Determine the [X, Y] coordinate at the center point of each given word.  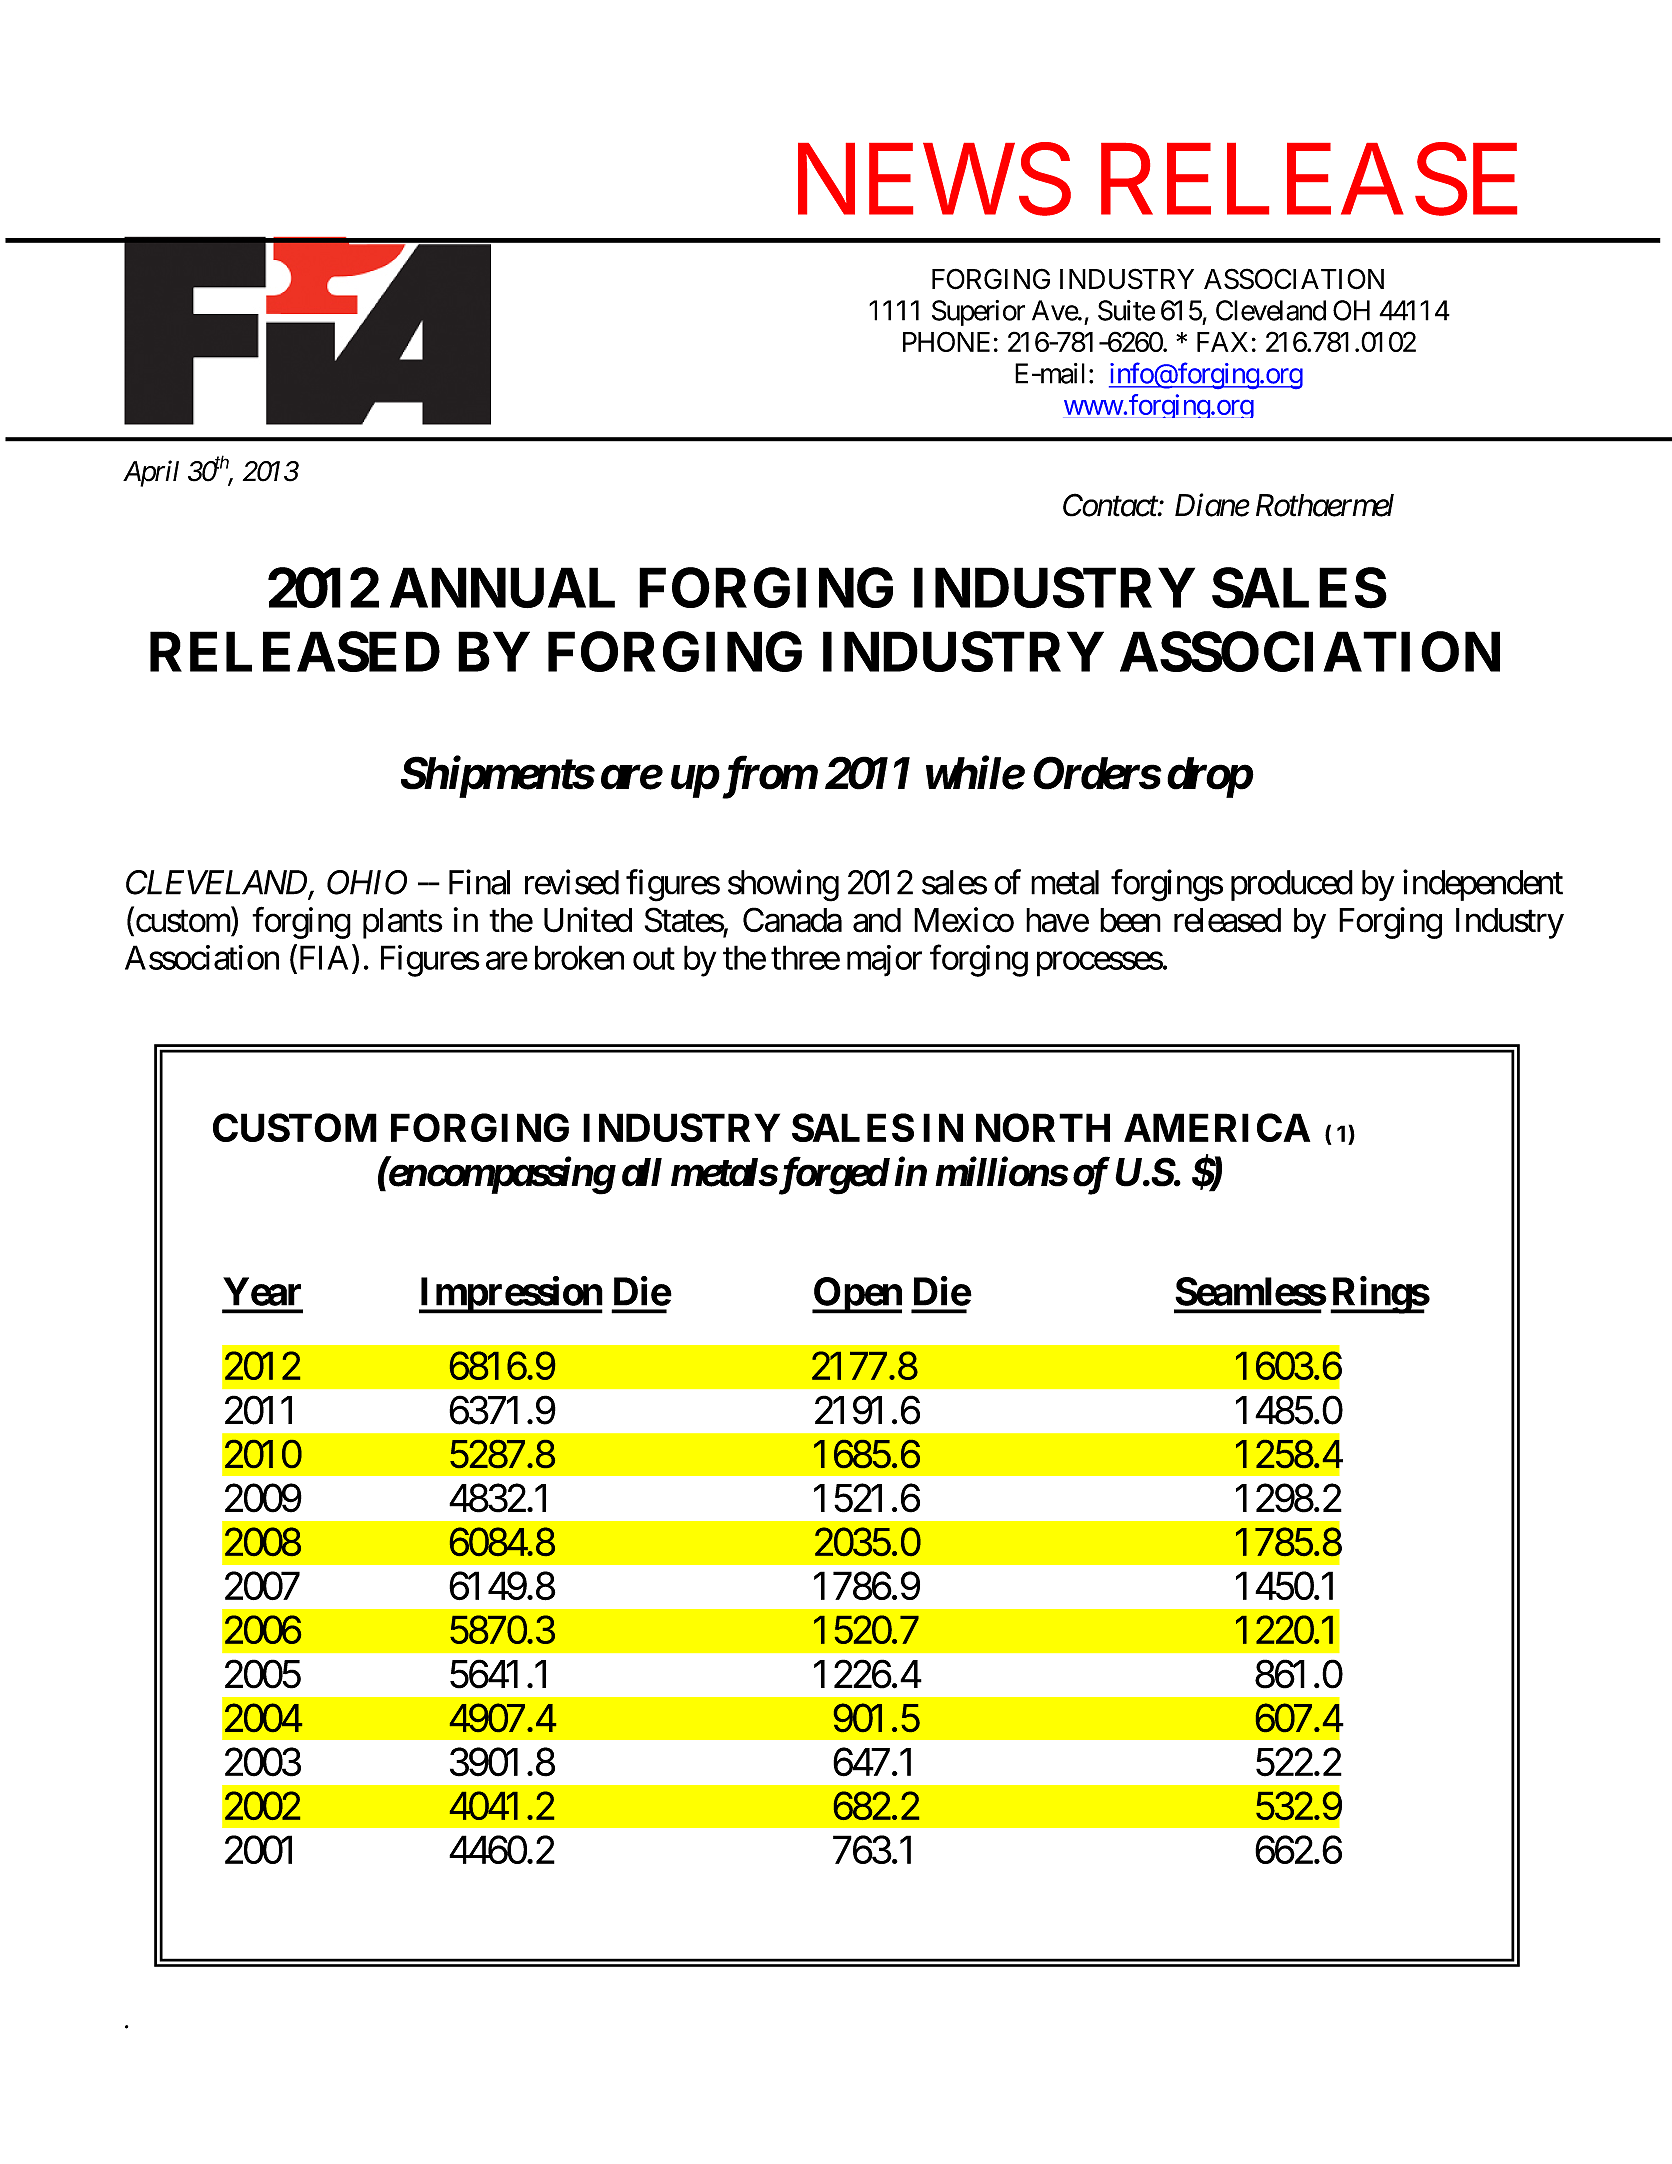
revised [572, 882]
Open [857, 1295]
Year [262, 1291]
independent [1483, 885]
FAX [1222, 342]
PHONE [946, 341]
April [151, 473]
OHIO [367, 882]
